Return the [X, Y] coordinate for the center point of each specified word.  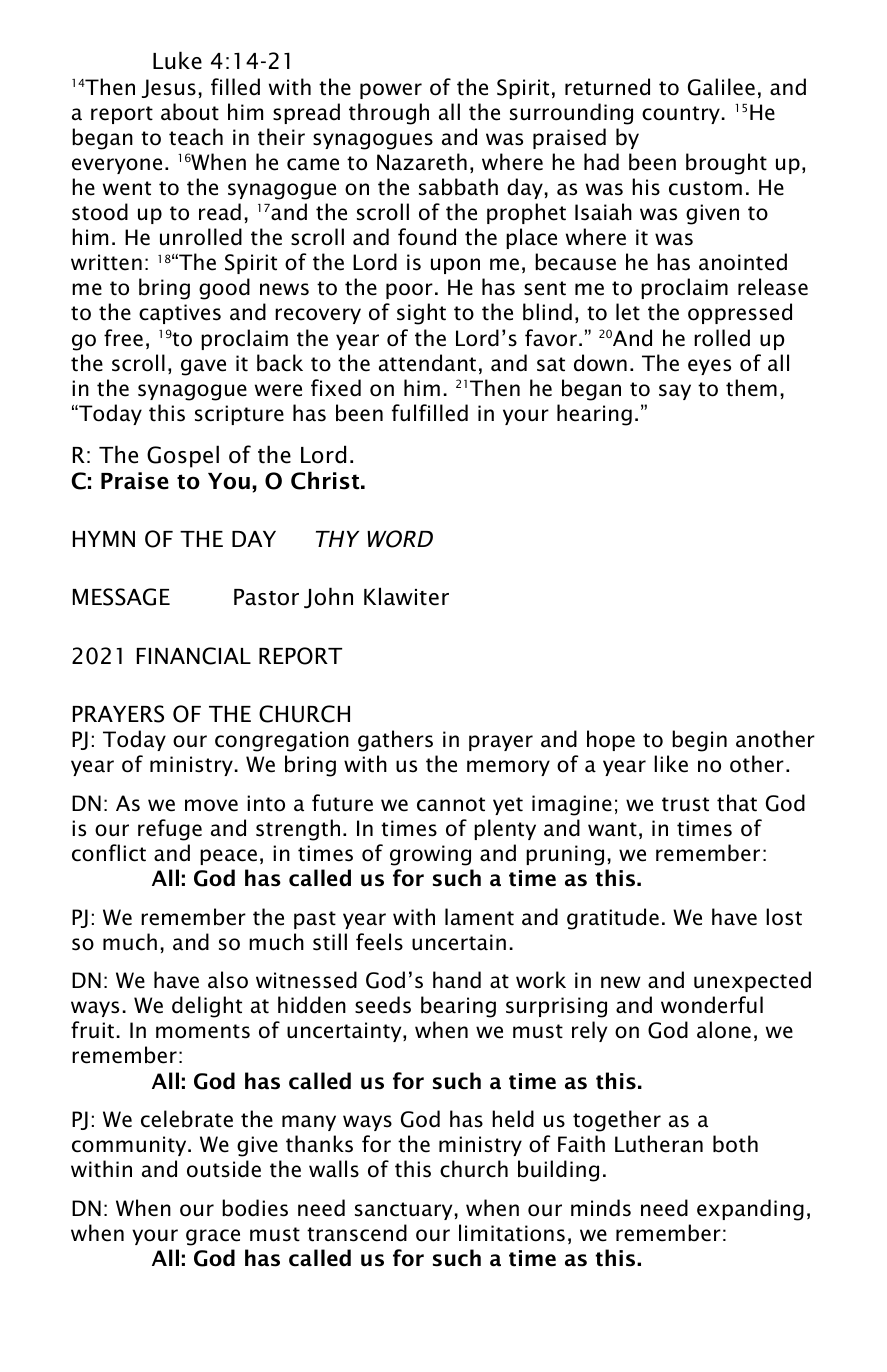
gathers [395, 741]
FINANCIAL [194, 656]
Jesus [169, 88]
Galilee [721, 87]
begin [699, 741]
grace [213, 1237]
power [391, 91]
